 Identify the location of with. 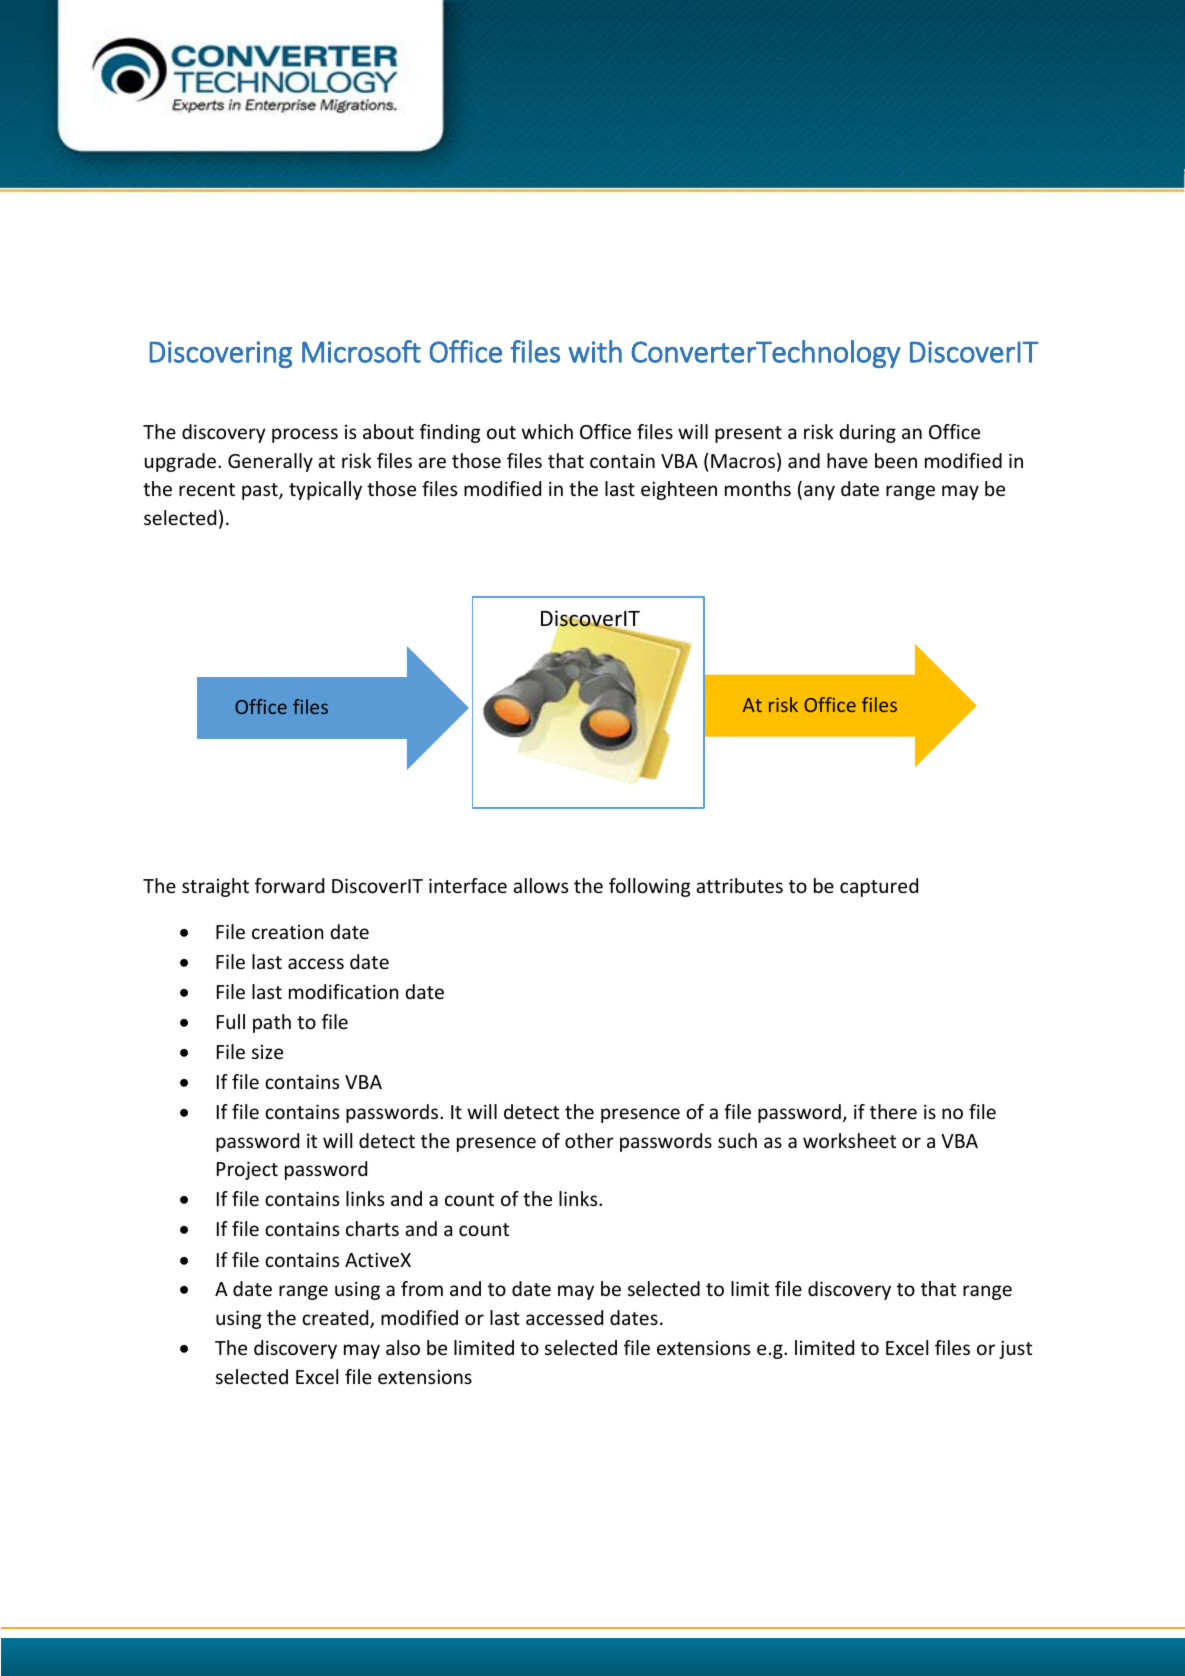
(595, 351).
